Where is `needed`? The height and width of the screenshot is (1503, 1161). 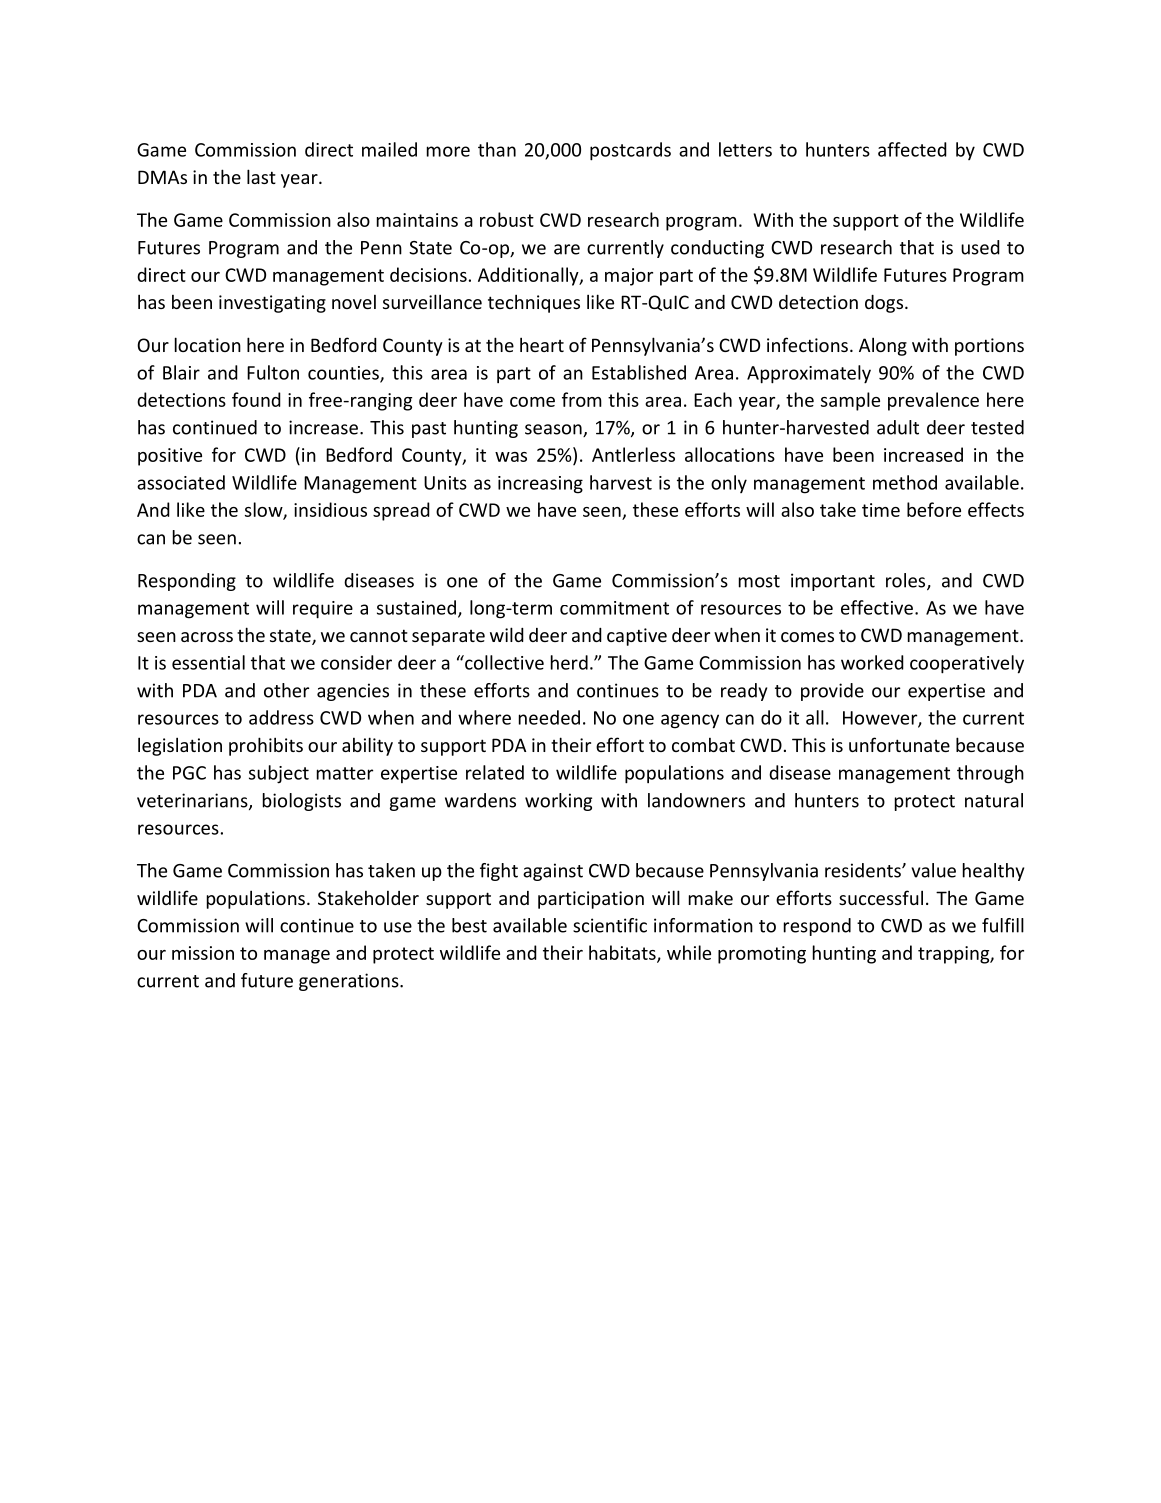
needed is located at coordinates (549, 717).
